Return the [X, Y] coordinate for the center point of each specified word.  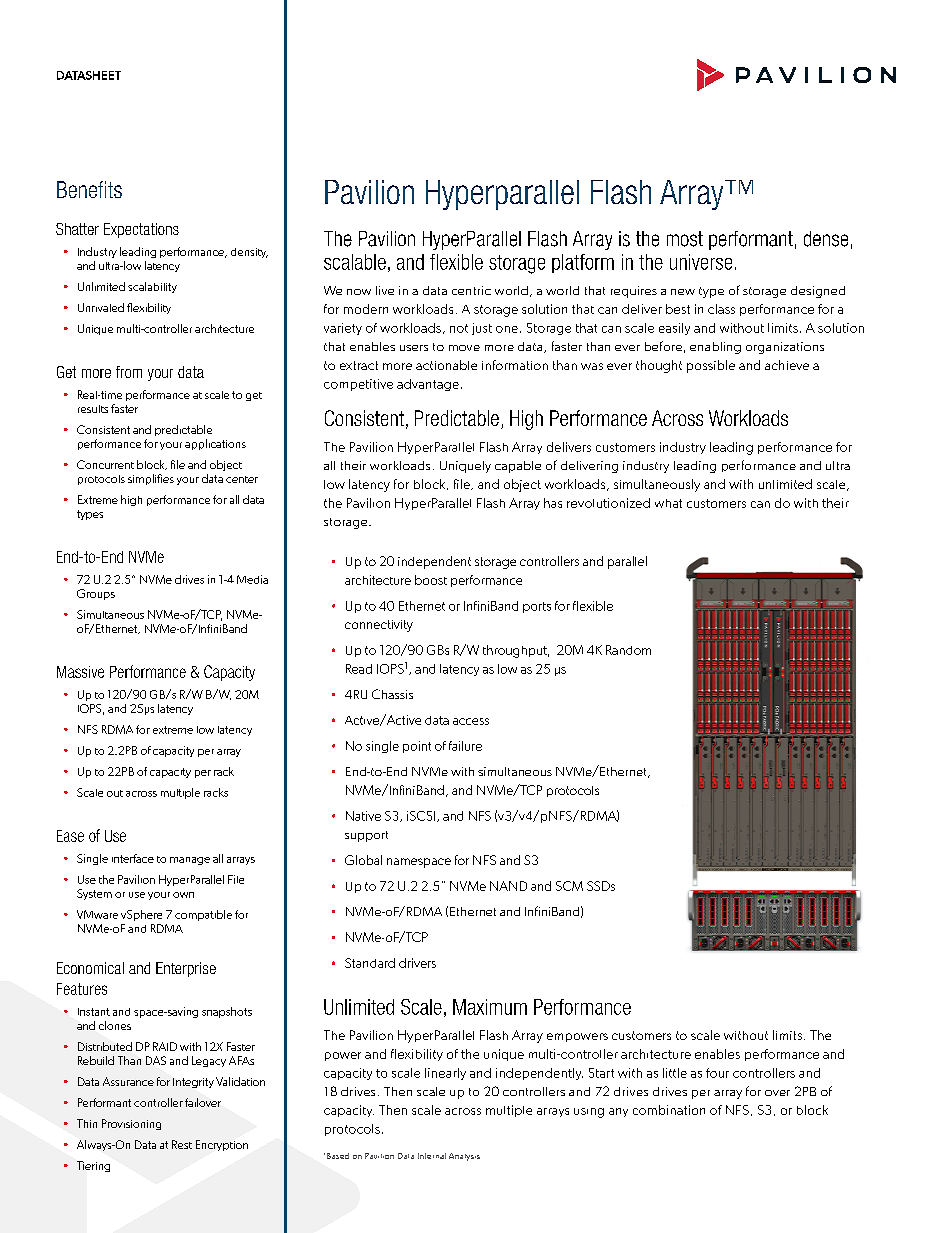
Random [628, 650]
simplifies [151, 479]
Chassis [392, 694]
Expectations [141, 230]
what [668, 503]
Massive [80, 672]
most [685, 239]
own [183, 895]
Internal [432, 1156]
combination [669, 1110]
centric [471, 290]
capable [518, 467]
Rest [182, 1144]
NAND [508, 886]
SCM [569, 886]
